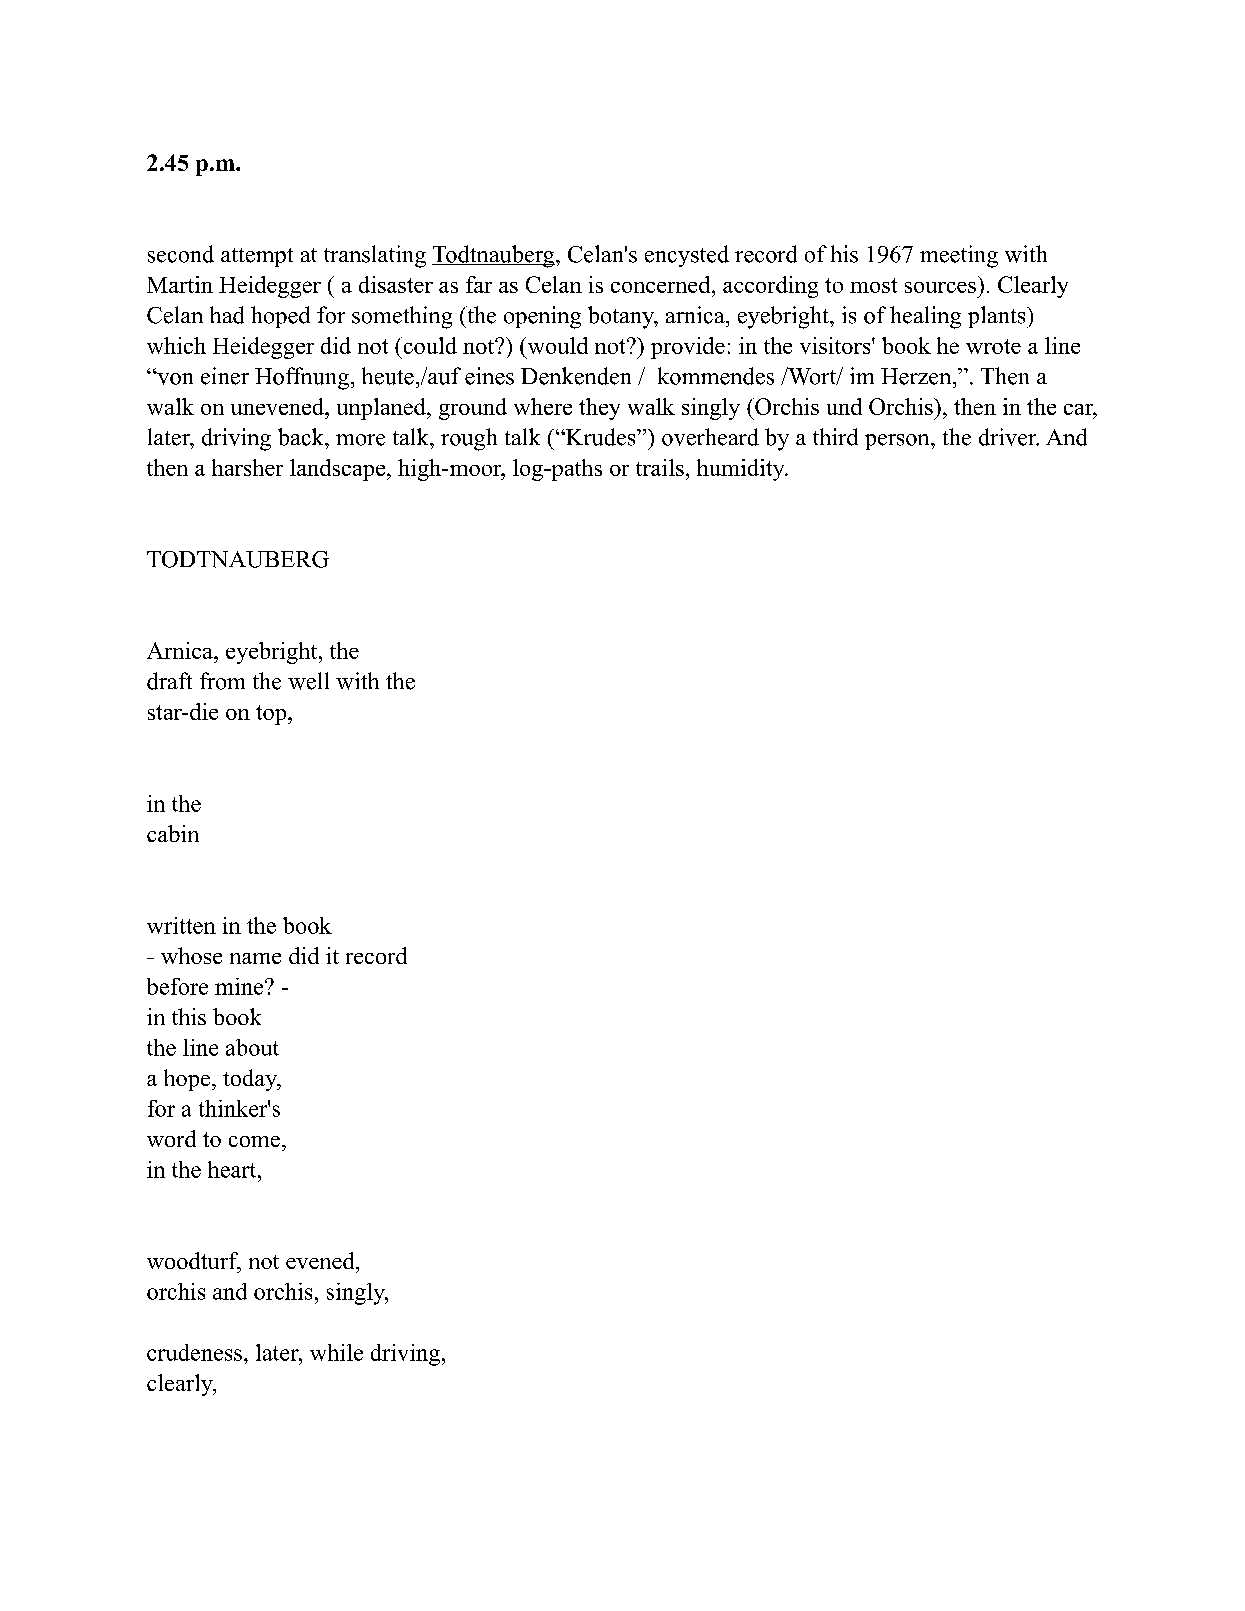 This screenshot has height=1611, width=1245. I want to click on heart, so click(233, 1169).
